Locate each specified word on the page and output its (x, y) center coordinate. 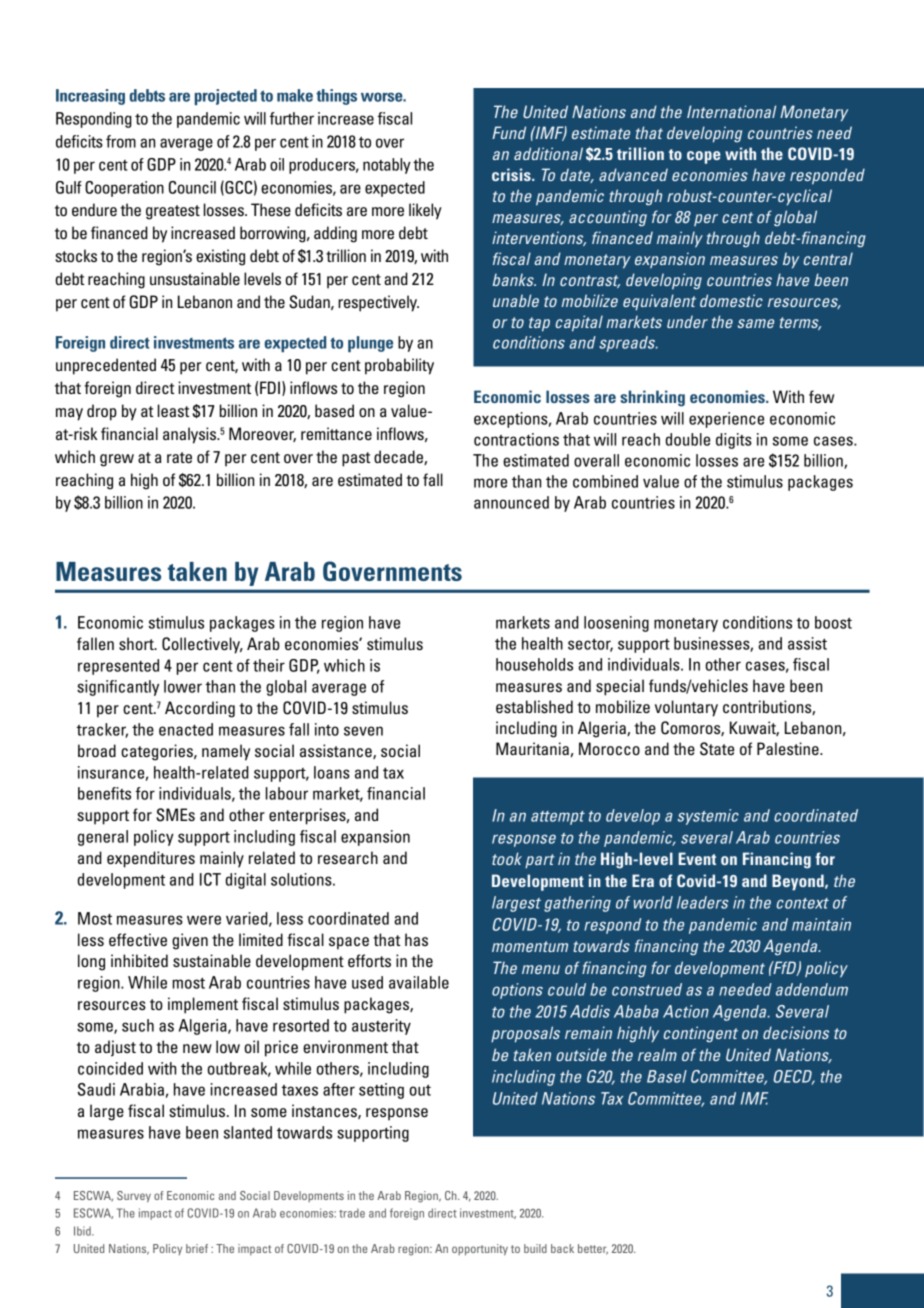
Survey (134, 1197)
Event (697, 858)
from (121, 141)
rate (179, 457)
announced (511, 502)
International (731, 111)
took (507, 858)
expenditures (151, 859)
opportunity (480, 1250)
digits (734, 441)
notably (387, 166)
